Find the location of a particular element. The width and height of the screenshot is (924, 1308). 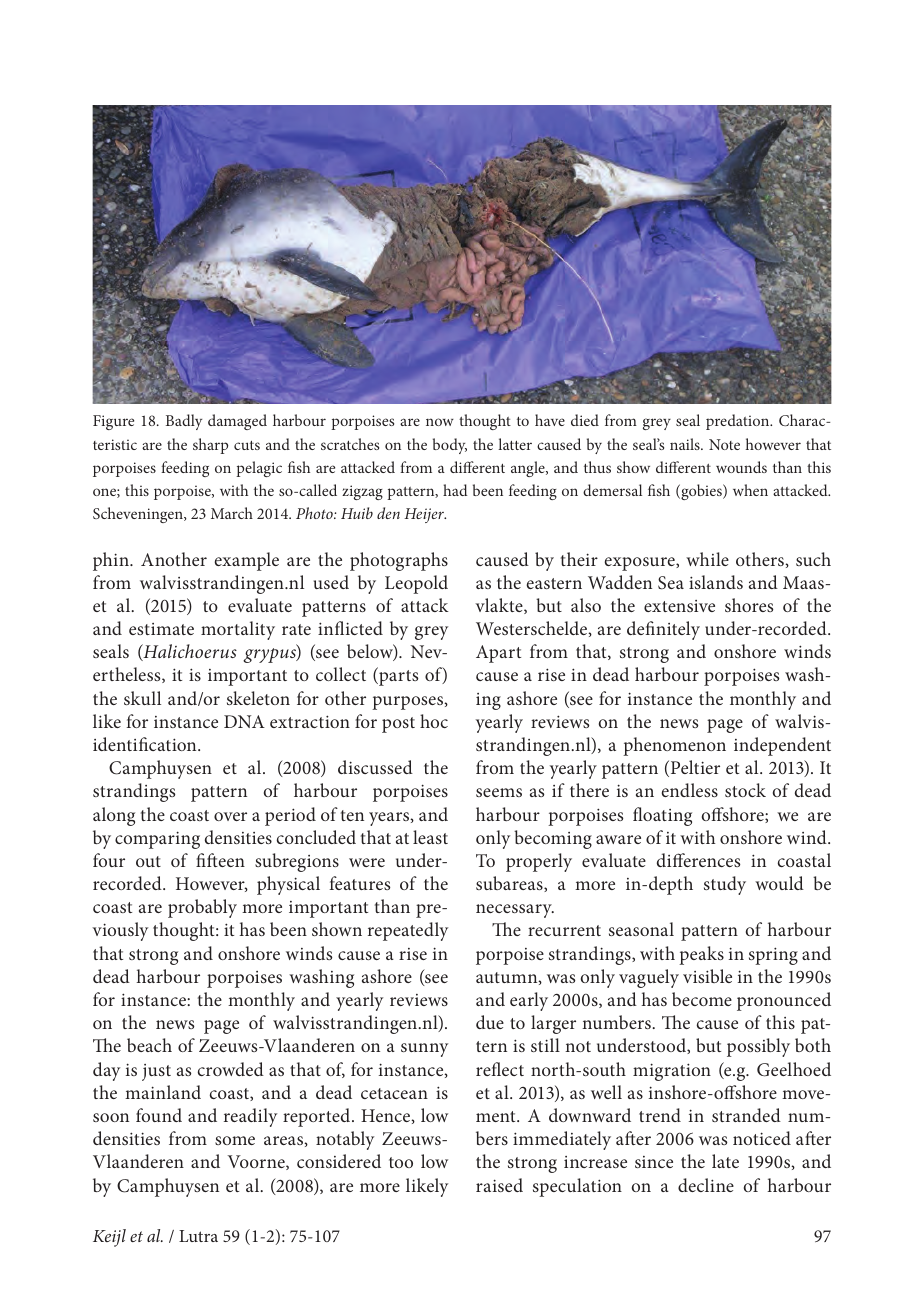

raised is located at coordinates (499, 1185).
